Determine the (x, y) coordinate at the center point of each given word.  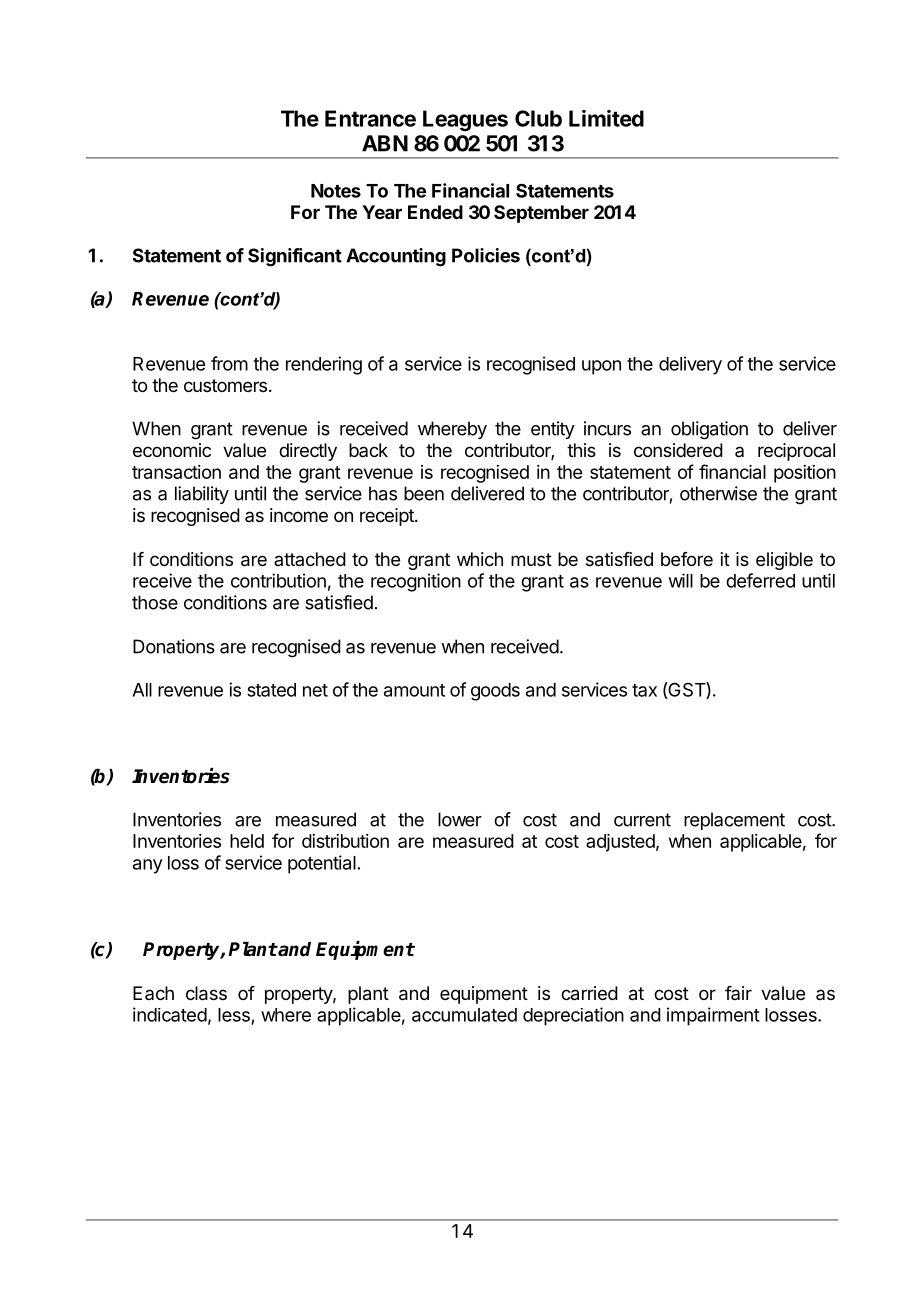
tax (644, 690)
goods (495, 692)
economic (172, 450)
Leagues (465, 120)
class (206, 993)
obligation (709, 430)
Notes (336, 191)
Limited (606, 118)
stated (271, 690)
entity (553, 430)
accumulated (464, 1015)
